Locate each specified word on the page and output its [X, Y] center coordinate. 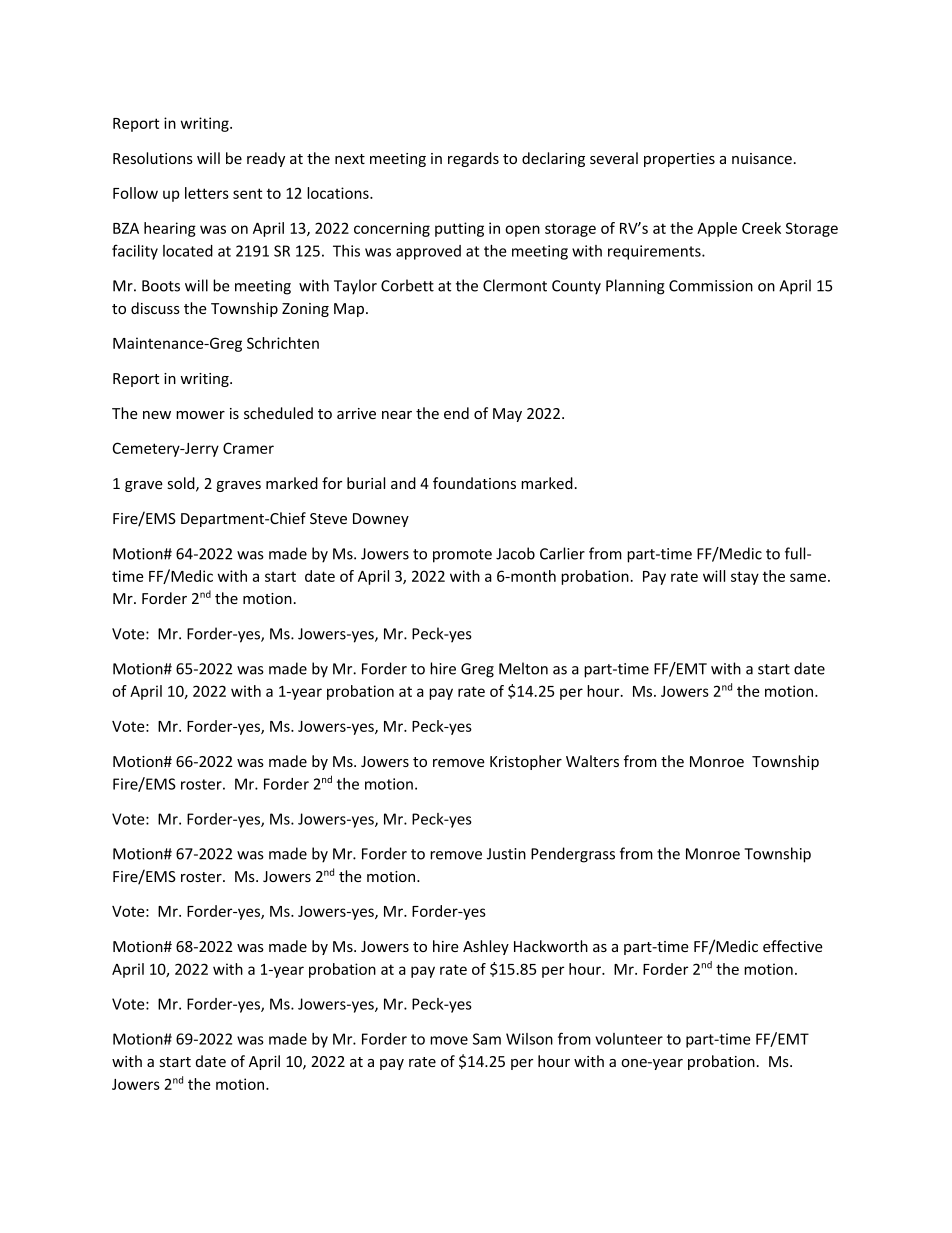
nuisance [762, 158]
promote [462, 556]
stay [745, 578]
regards [473, 159]
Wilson [529, 1039]
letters [207, 193]
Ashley [486, 947]
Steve [328, 518]
